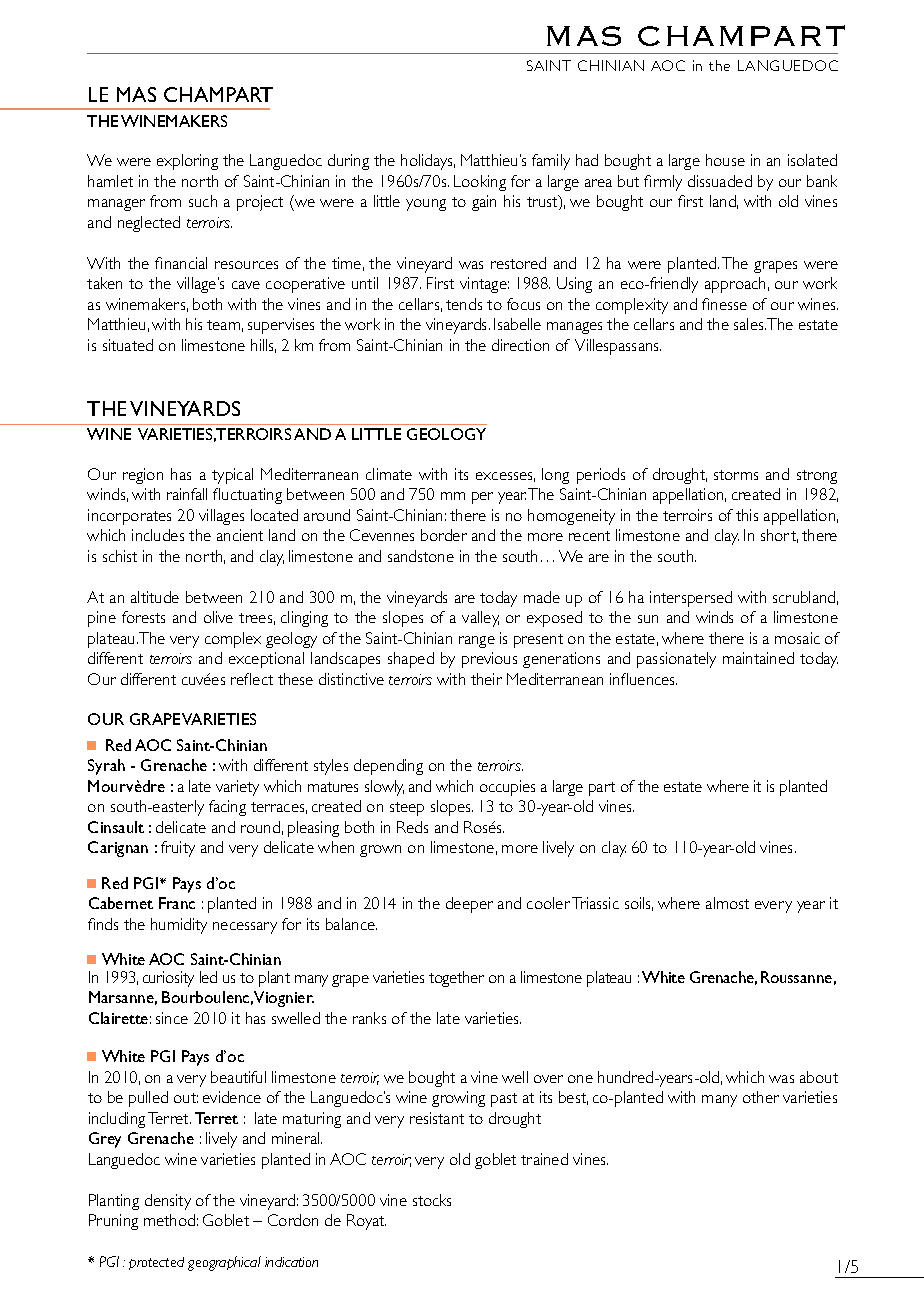 The width and height of the screenshot is (924, 1308). What do you see at coordinates (486, 679) in the screenshot?
I see `their` at bounding box center [486, 679].
